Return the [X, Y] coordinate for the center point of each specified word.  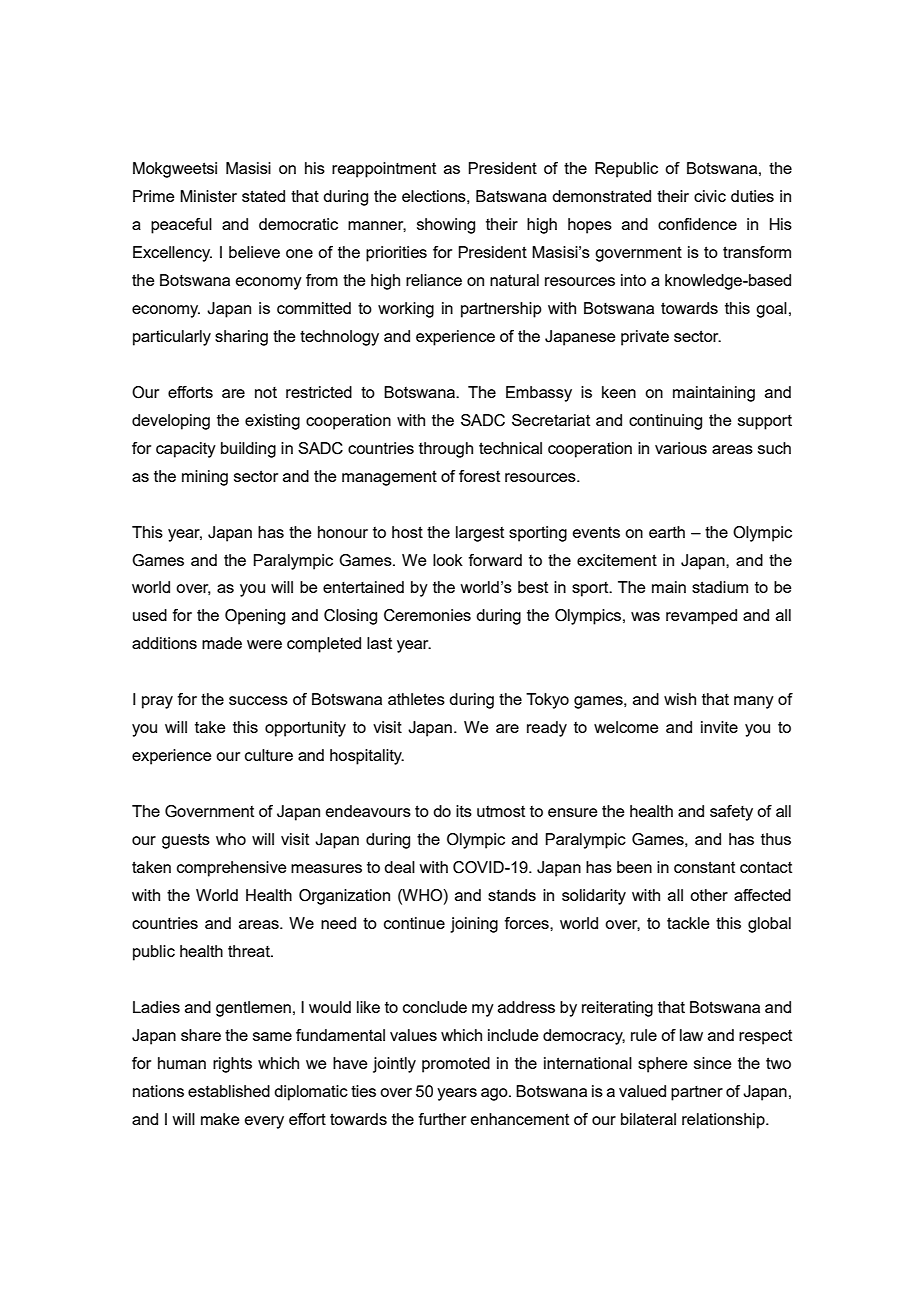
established [229, 1091]
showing [446, 226]
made [222, 643]
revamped [701, 617]
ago [495, 1094]
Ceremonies [427, 615]
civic [710, 196]
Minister [208, 196]
